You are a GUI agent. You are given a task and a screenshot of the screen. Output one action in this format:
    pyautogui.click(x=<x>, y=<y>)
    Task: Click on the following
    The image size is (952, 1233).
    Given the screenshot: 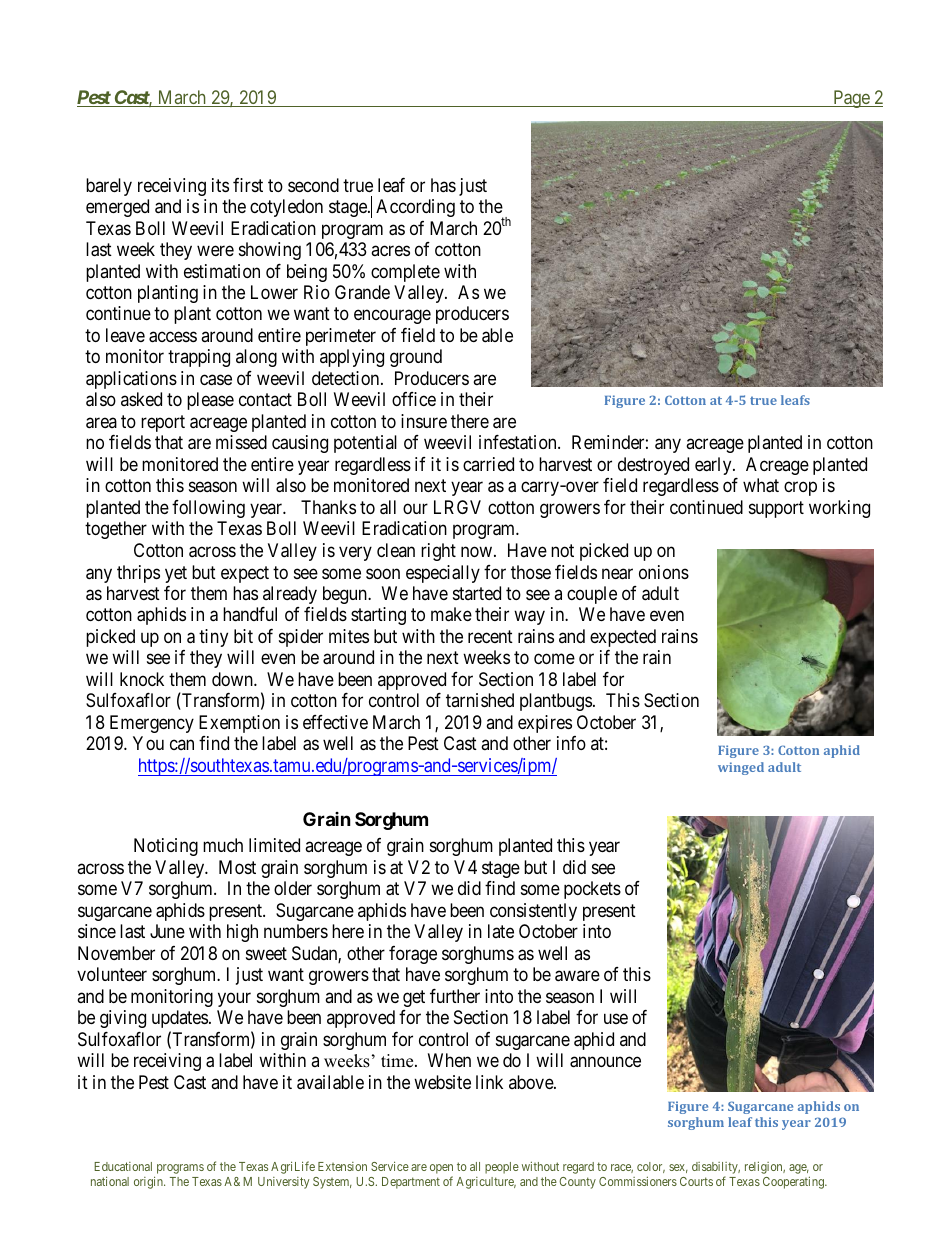 What is the action you would take?
    pyautogui.click(x=208, y=509)
